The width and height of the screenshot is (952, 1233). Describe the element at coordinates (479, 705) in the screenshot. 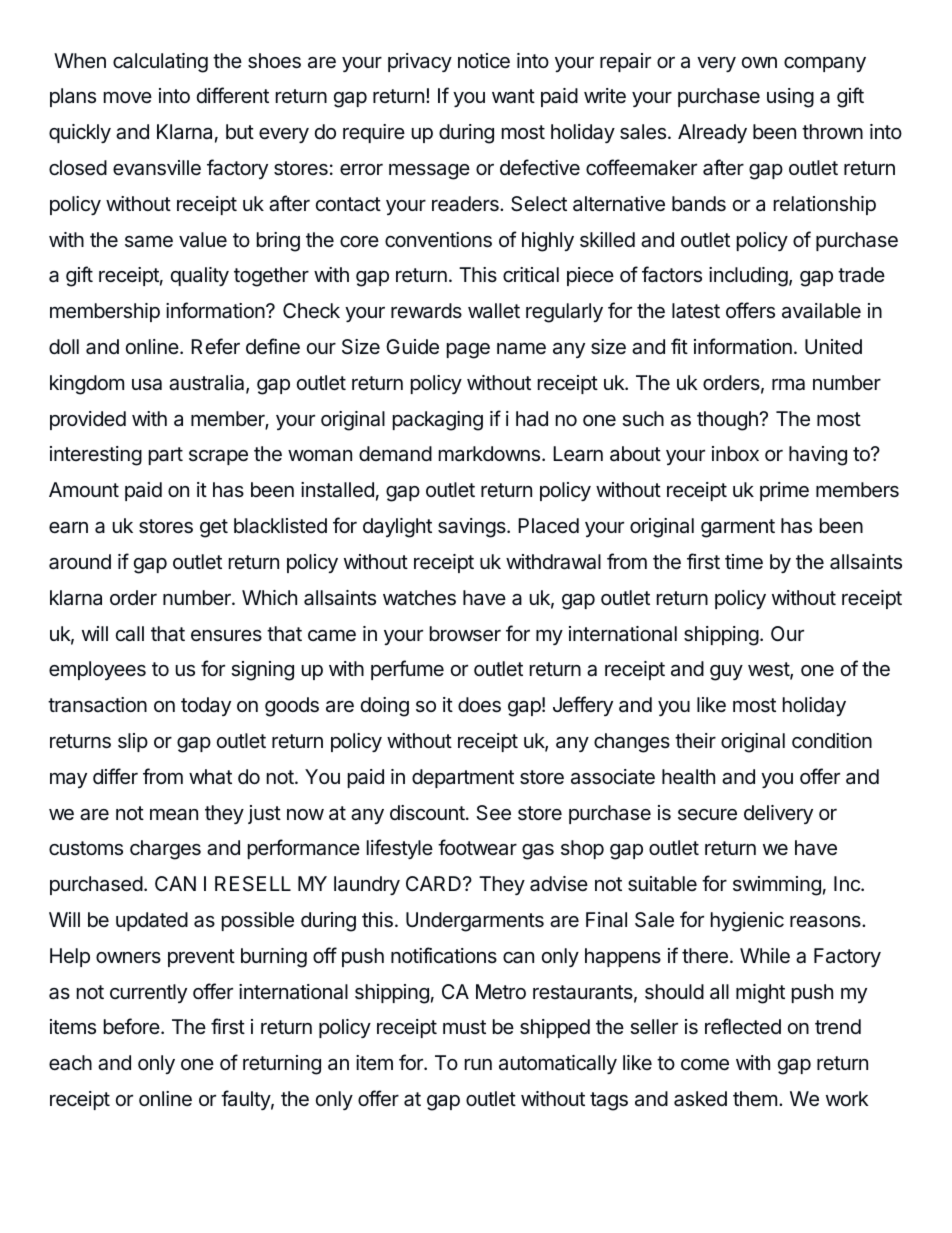

I see `does` at that location.
